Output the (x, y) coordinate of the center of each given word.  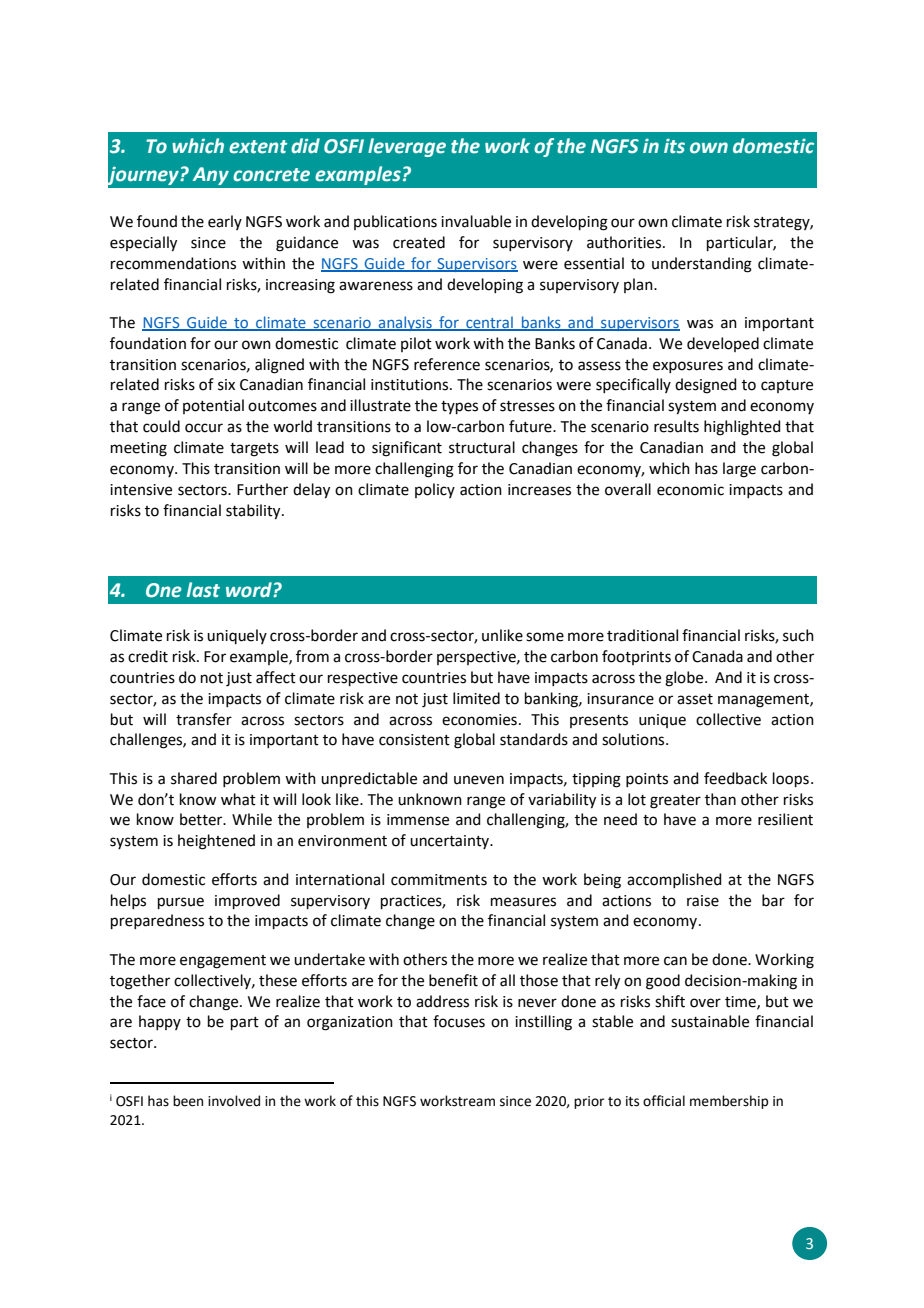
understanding (702, 265)
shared (194, 778)
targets (254, 450)
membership (729, 1102)
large (739, 470)
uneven (479, 780)
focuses (459, 1021)
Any (211, 176)
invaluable (476, 221)
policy (435, 490)
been (188, 1101)
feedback (735, 778)
